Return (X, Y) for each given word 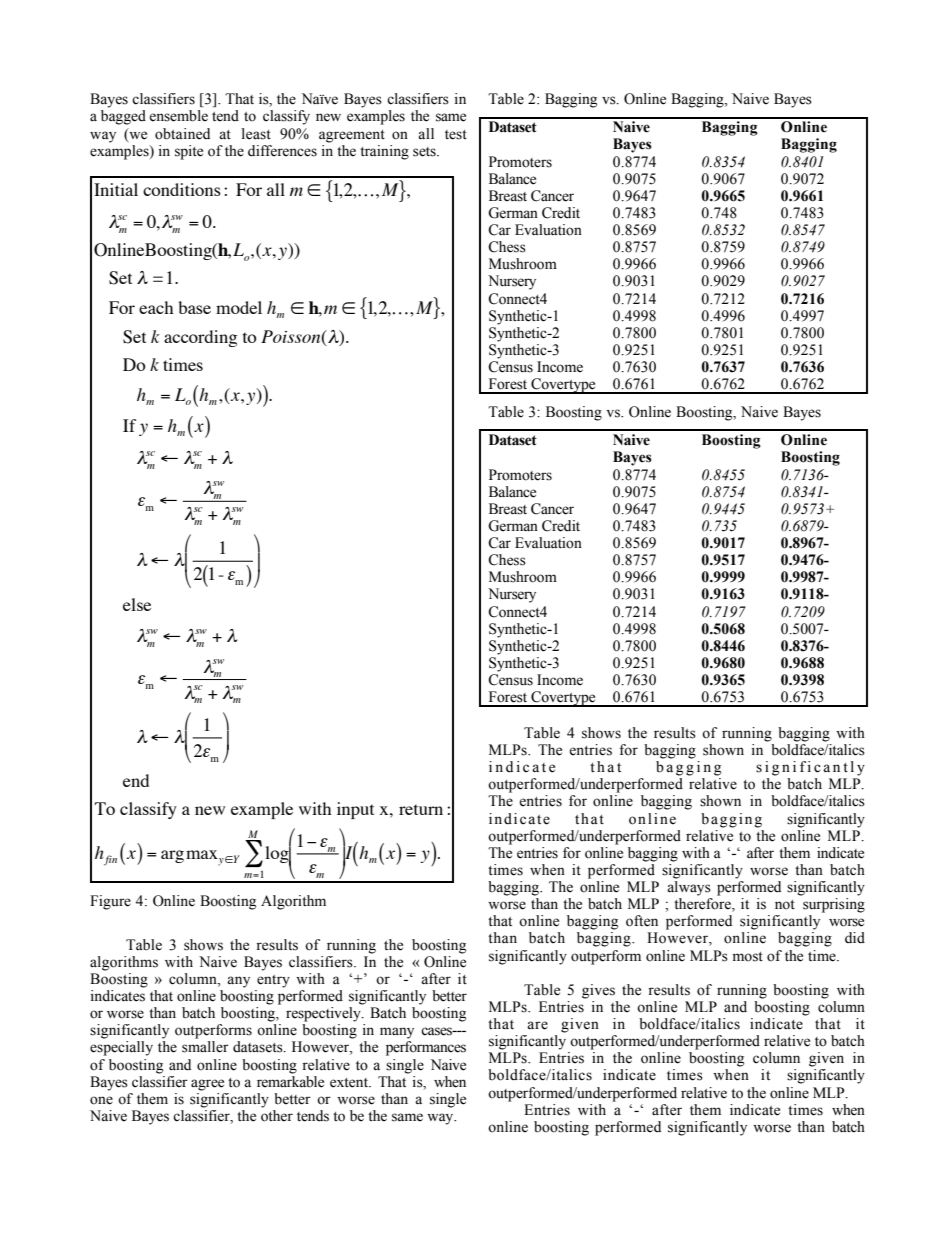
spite (189, 152)
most (748, 957)
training (384, 152)
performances (426, 1048)
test (456, 135)
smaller (205, 1047)
